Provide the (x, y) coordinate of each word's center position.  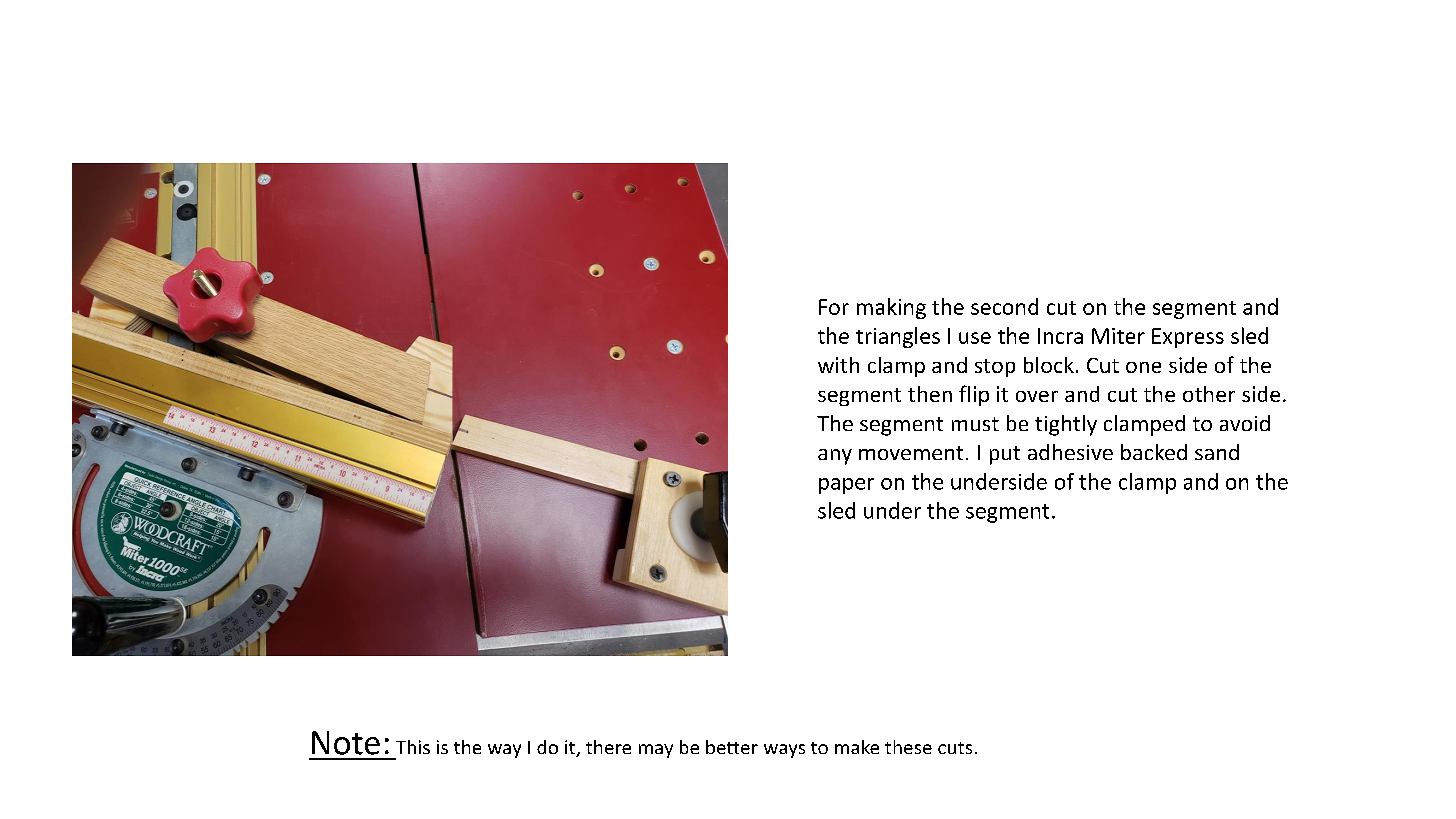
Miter (1118, 336)
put (1005, 455)
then (930, 394)
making (891, 308)
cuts (955, 748)
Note (346, 743)
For (834, 307)
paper (846, 486)
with (838, 365)
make (857, 747)
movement (911, 453)
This (413, 747)
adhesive (1070, 452)
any (835, 457)
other (1209, 394)
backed (1154, 452)
